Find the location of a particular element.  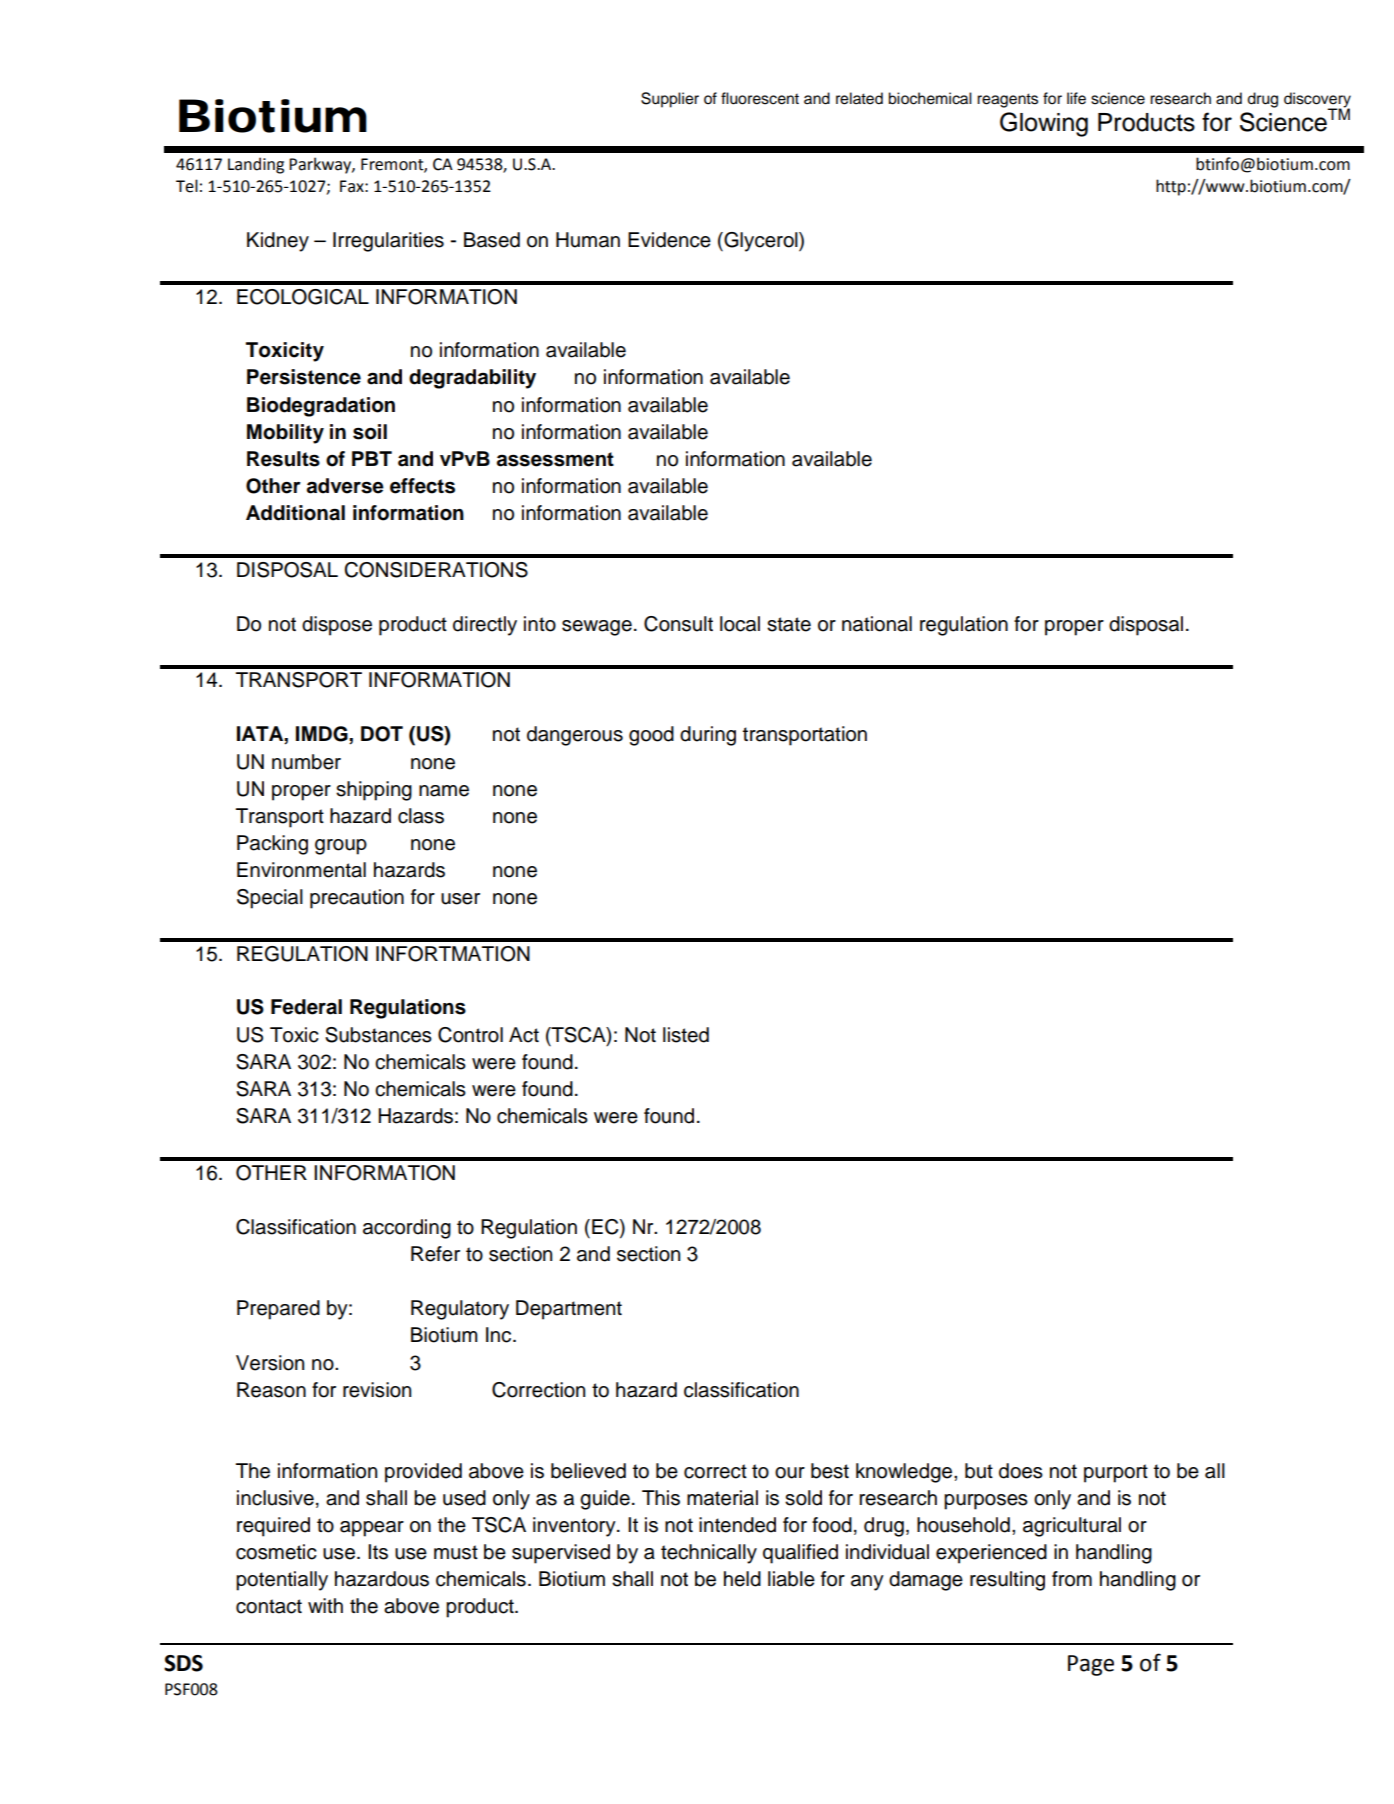

during is located at coordinates (708, 736).
